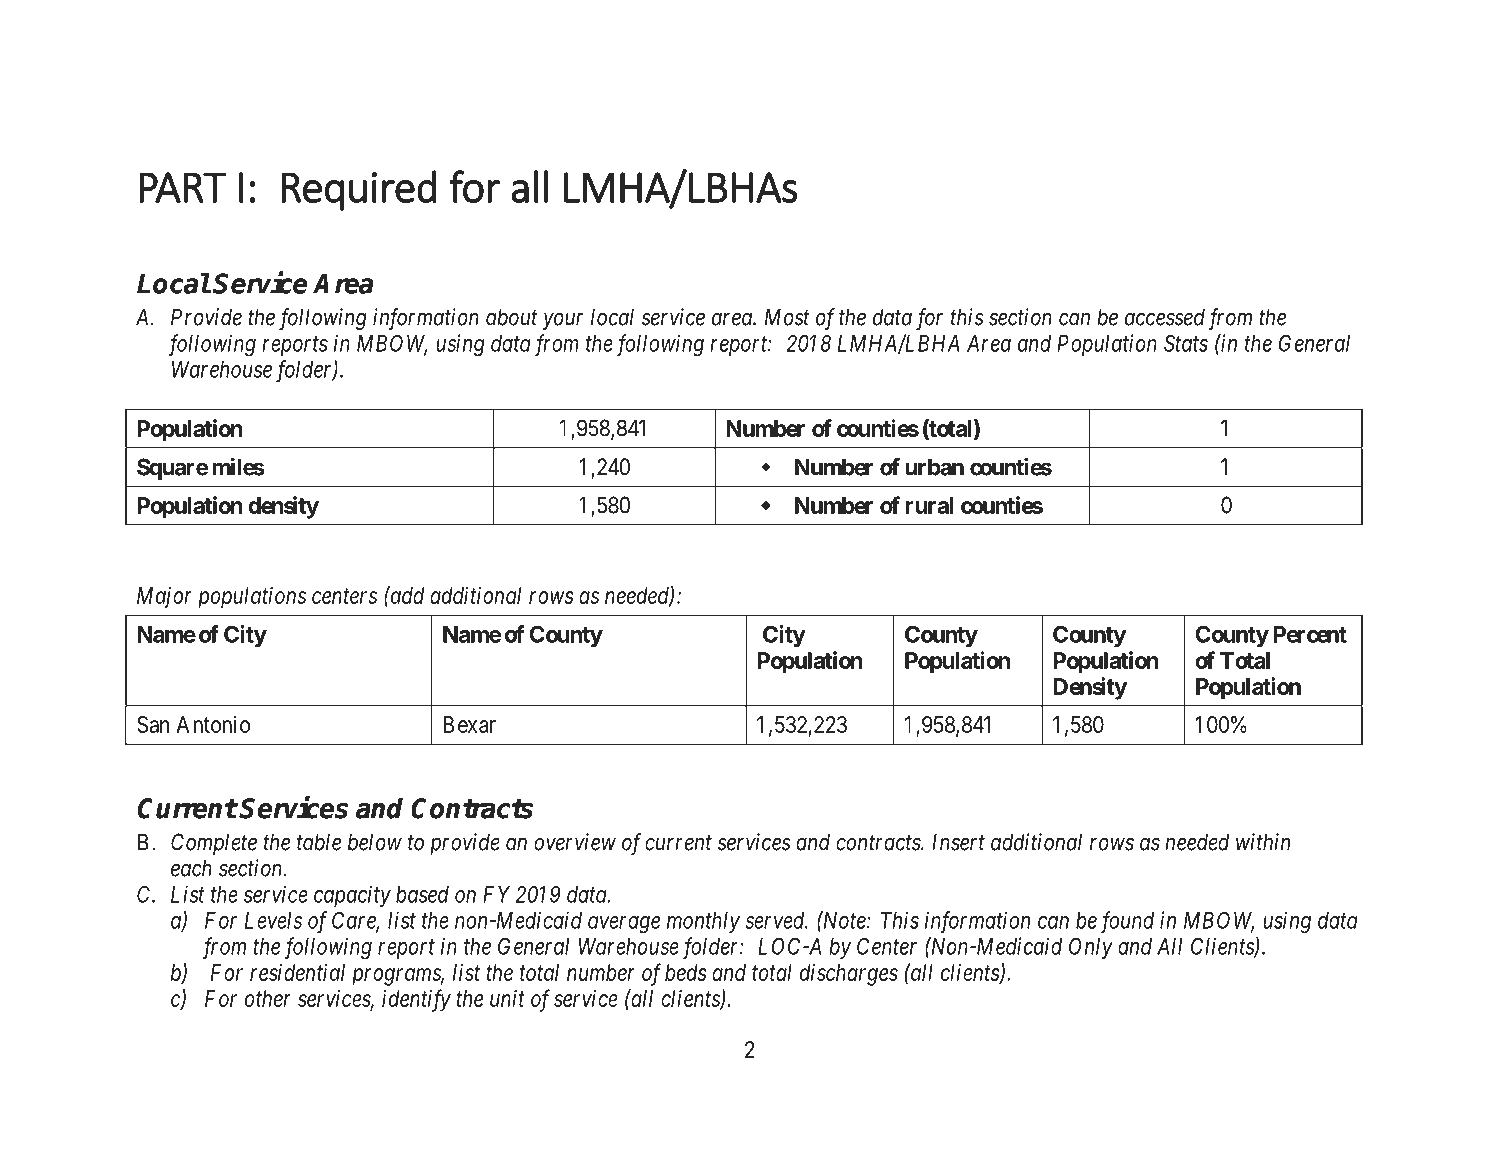 The image size is (1498, 1157). What do you see at coordinates (787, 317) in the page?
I see `Most` at bounding box center [787, 317].
